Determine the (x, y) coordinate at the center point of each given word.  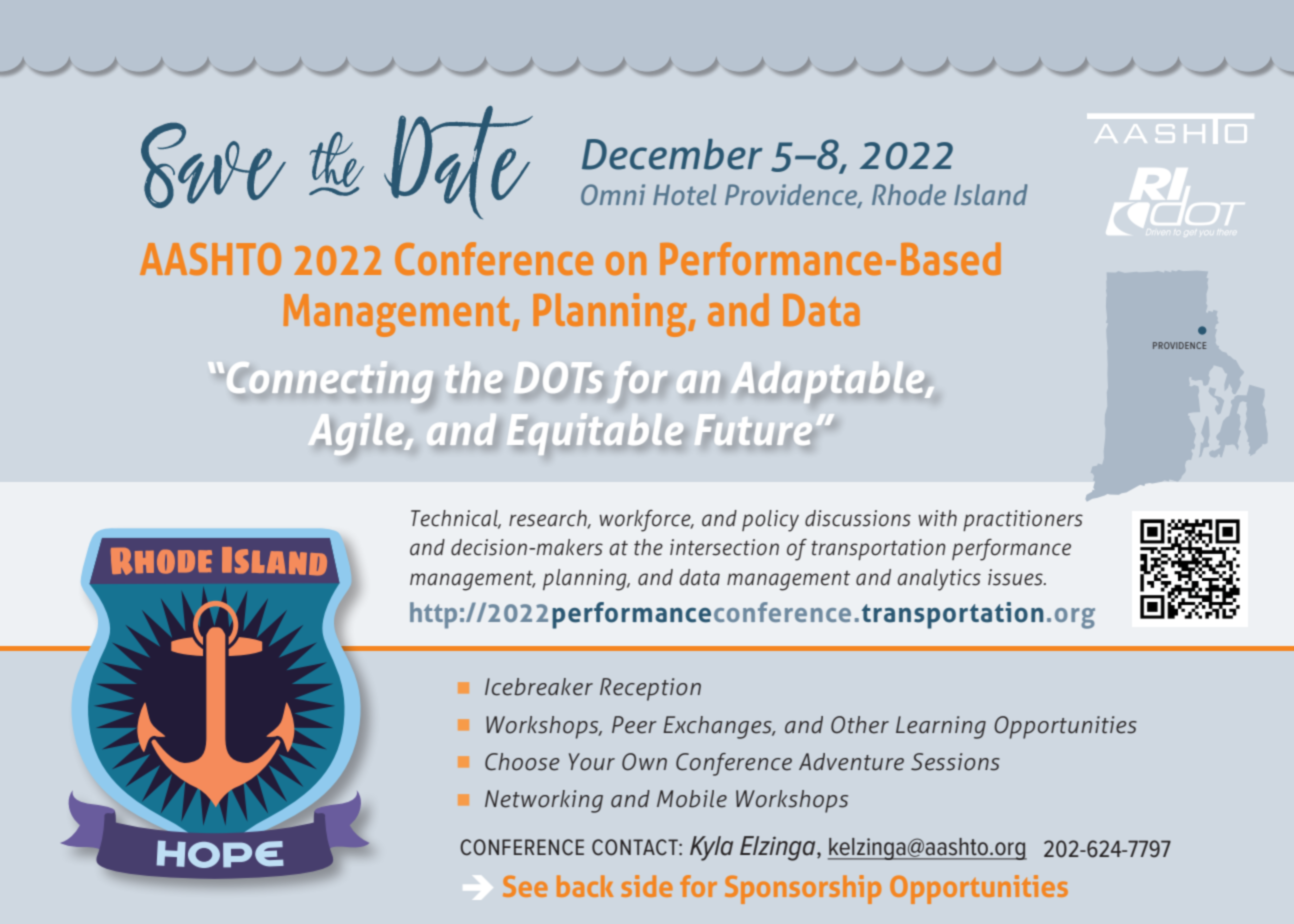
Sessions (955, 762)
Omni (613, 194)
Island (990, 194)
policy (770, 521)
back (585, 886)
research (549, 519)
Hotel (684, 194)
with (937, 518)
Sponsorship (803, 889)
